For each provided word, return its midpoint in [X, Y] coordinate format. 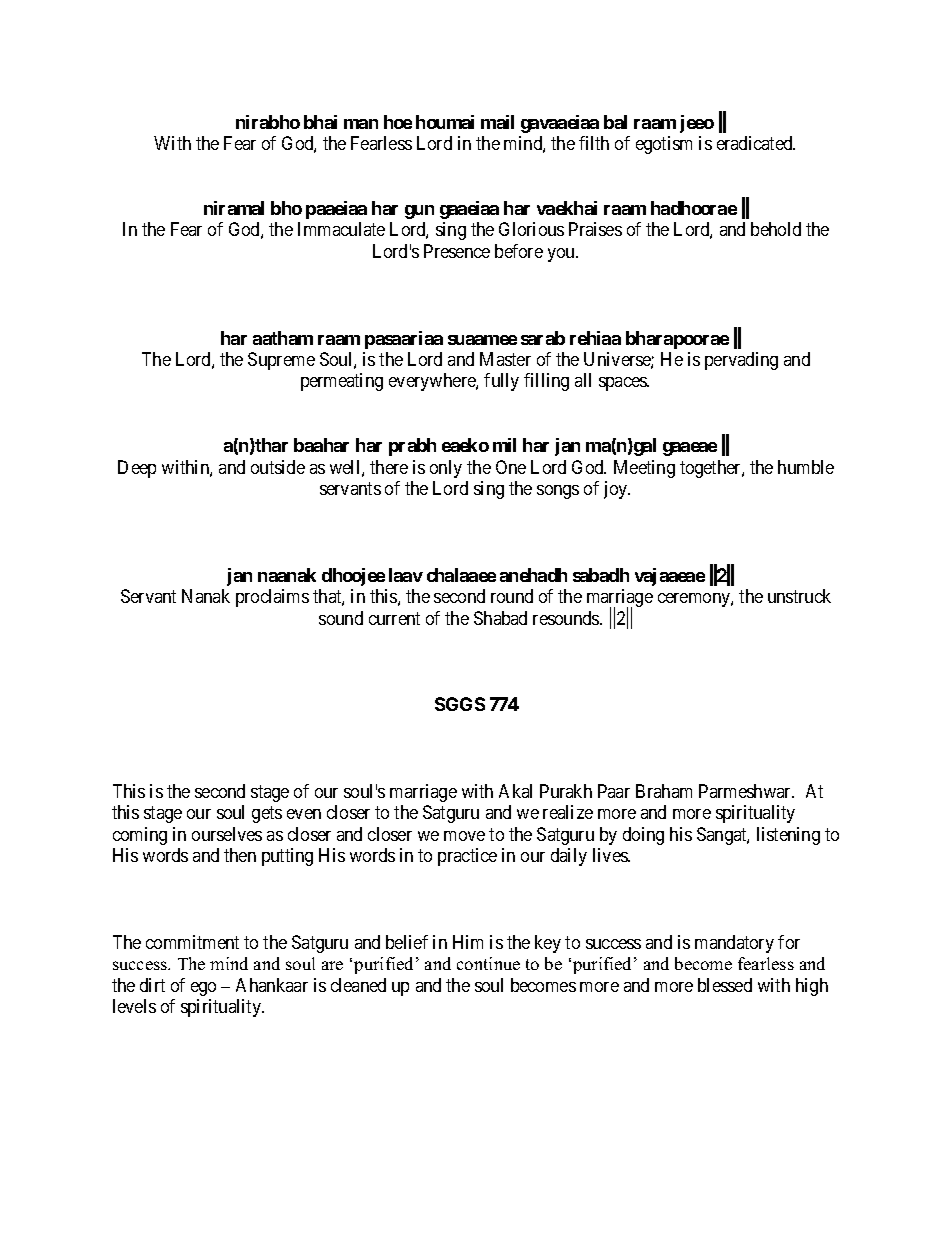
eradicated [756, 143]
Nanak [206, 596]
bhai [320, 122]
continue [488, 963]
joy [617, 490]
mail [497, 122]
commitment [192, 942]
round [512, 596]
